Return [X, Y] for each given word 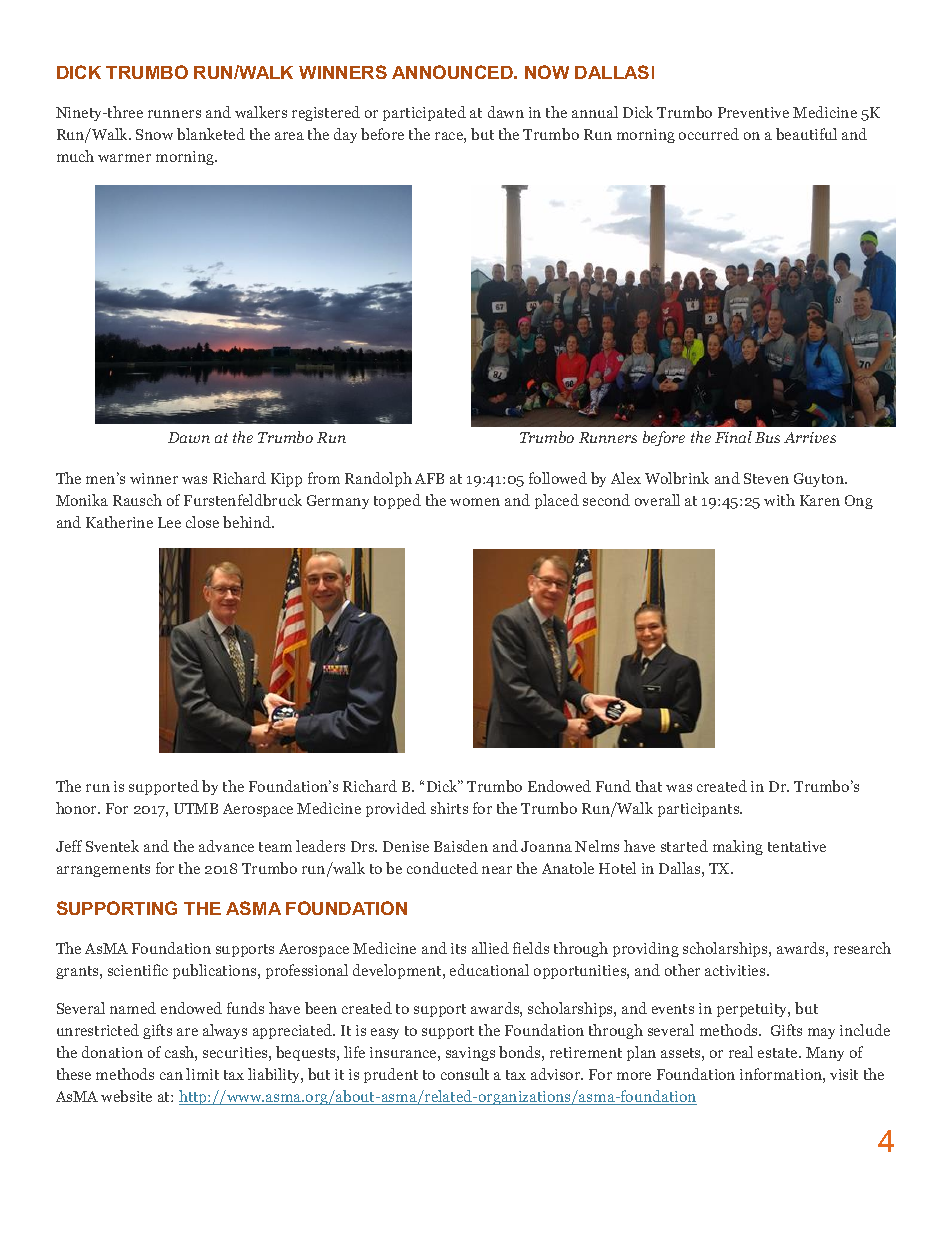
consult [465, 1074]
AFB [429, 478]
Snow [154, 134]
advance [226, 846]
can [171, 1076]
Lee [169, 522]
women [475, 502]
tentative [797, 846]
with [779, 500]
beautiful [806, 134]
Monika [82, 500]
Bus [767, 437]
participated [424, 113]
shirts [449, 808]
